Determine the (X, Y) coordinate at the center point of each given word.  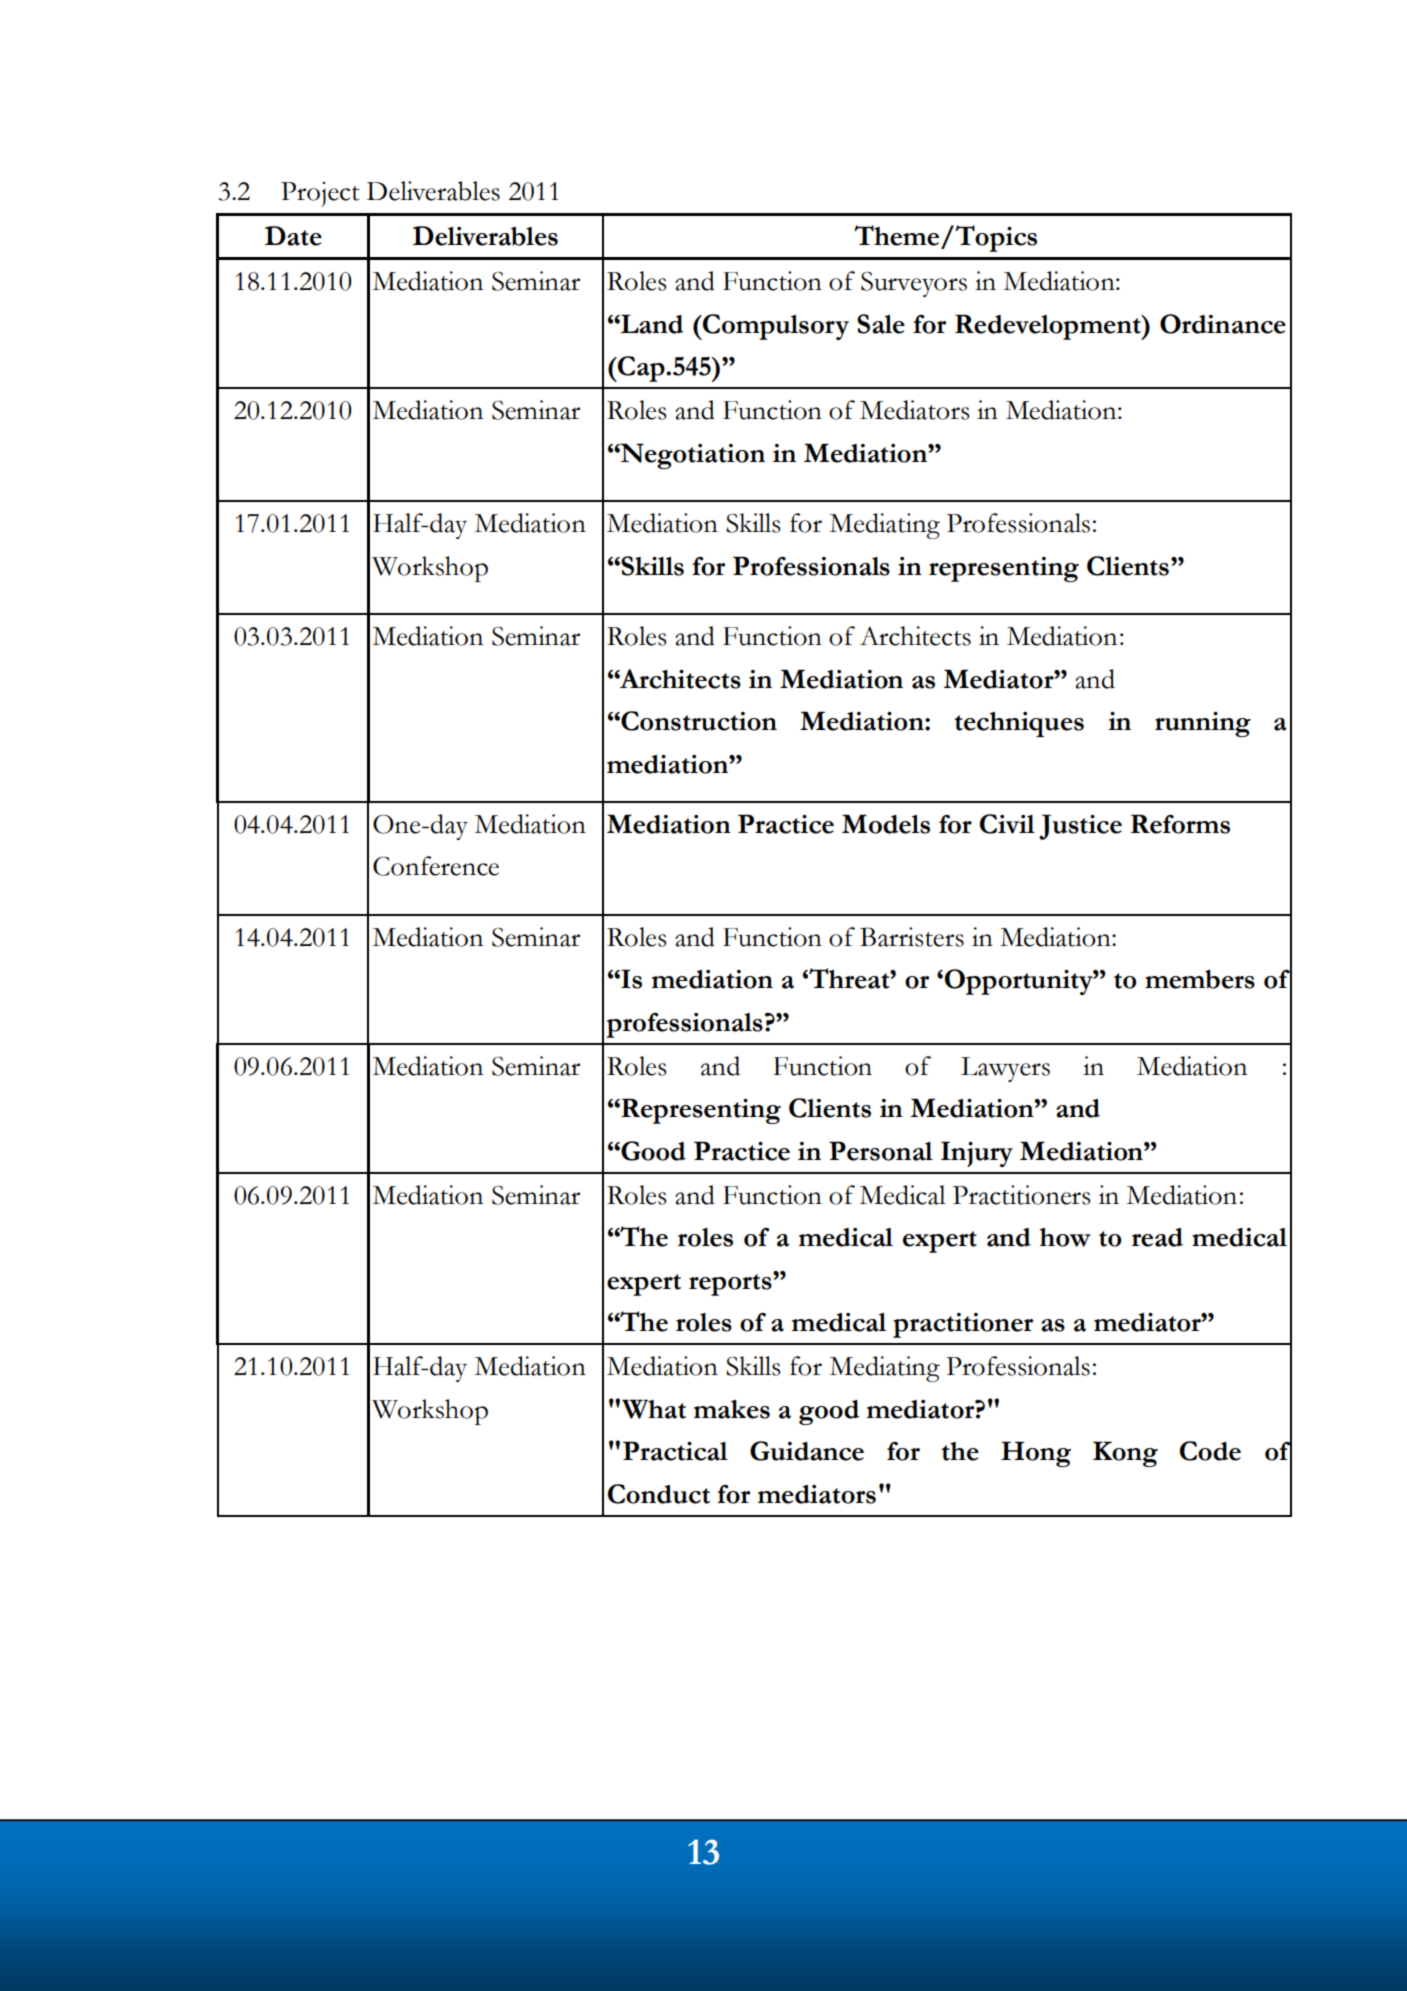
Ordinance (1223, 324)
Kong (1125, 1454)
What (654, 1409)
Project (320, 194)
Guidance (807, 1451)
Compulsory (775, 327)
